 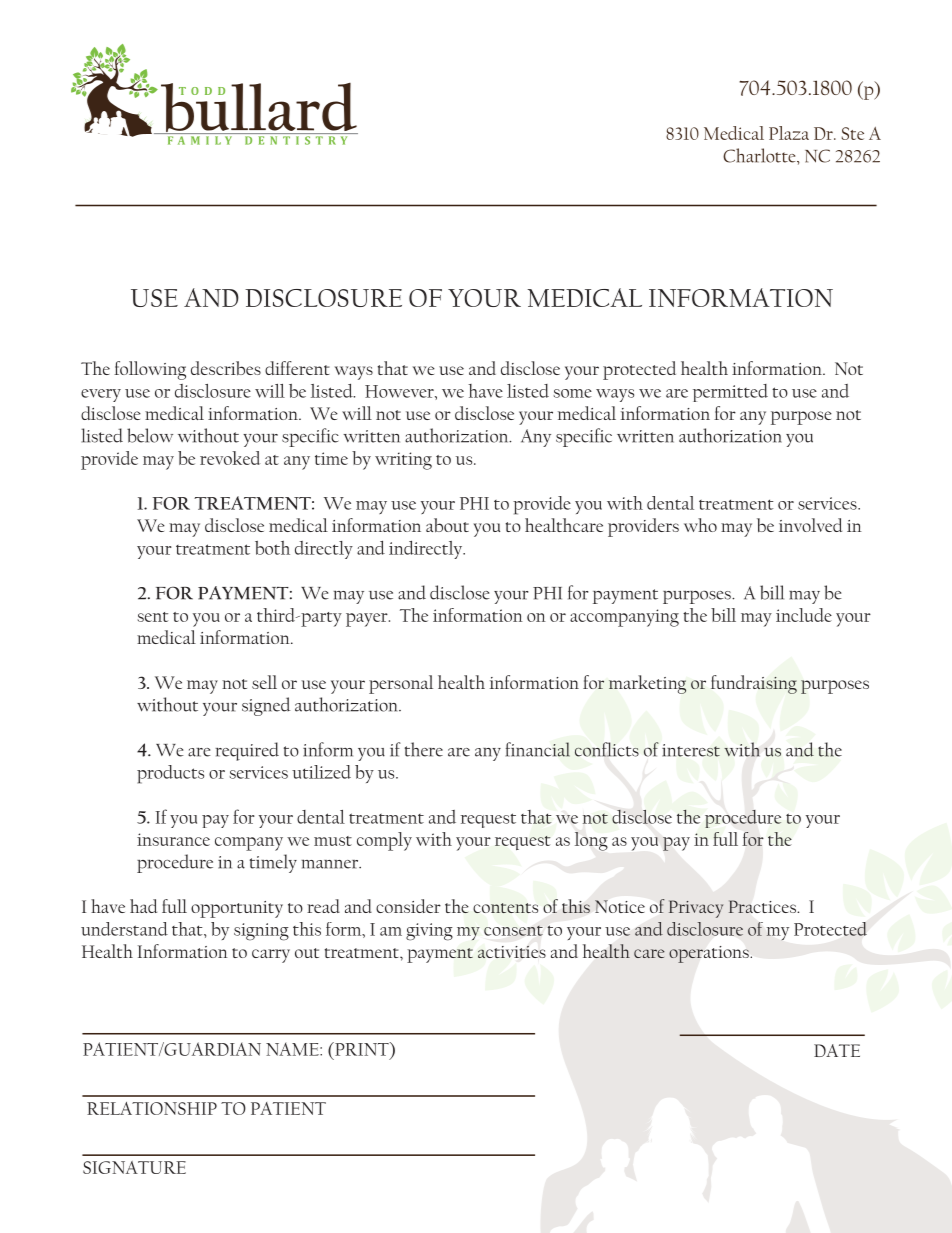 I want to click on below, so click(x=150, y=435).
